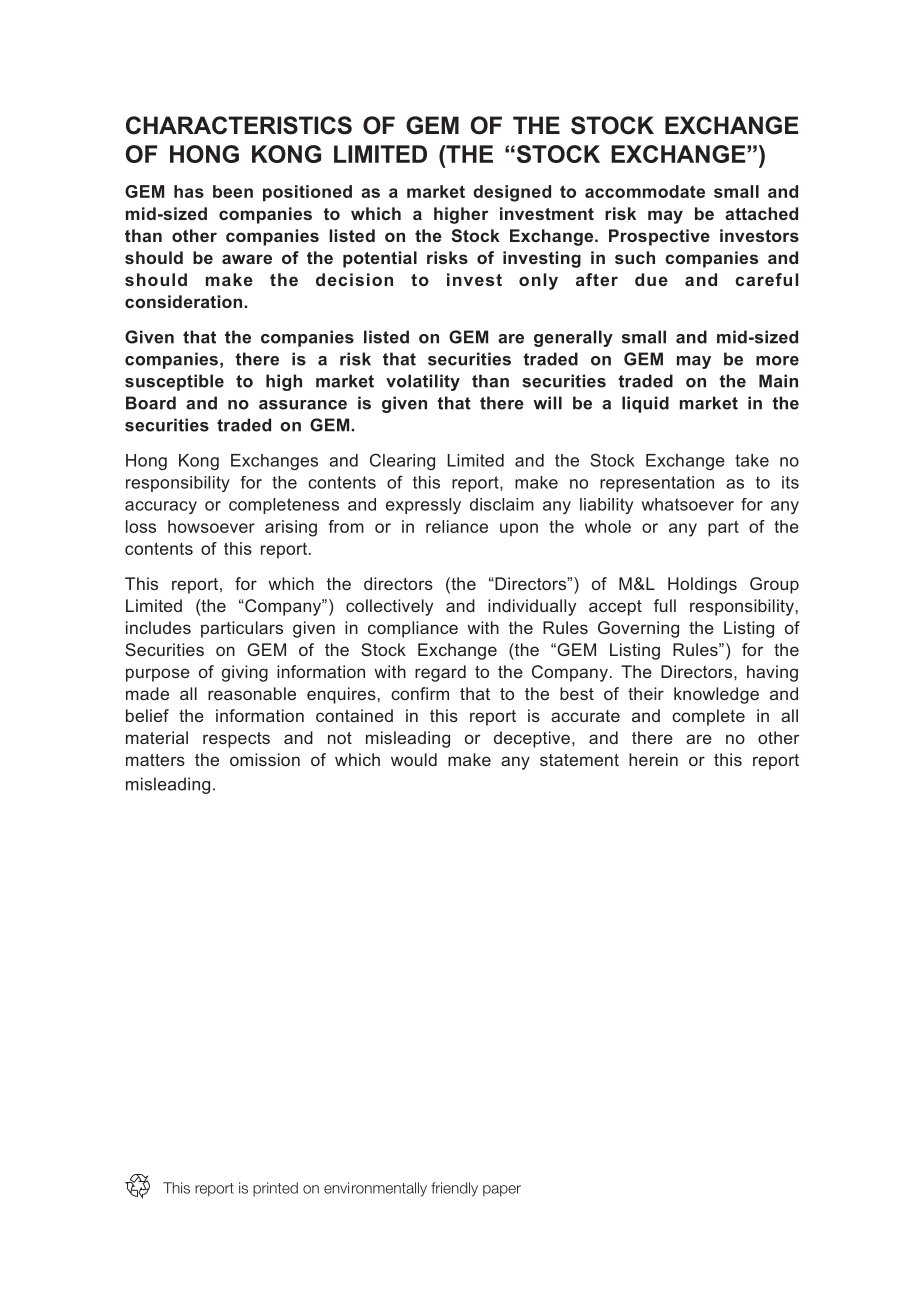 This document has height=1311, width=924. What do you see at coordinates (512, 193) in the document?
I see `designed` at bounding box center [512, 193].
